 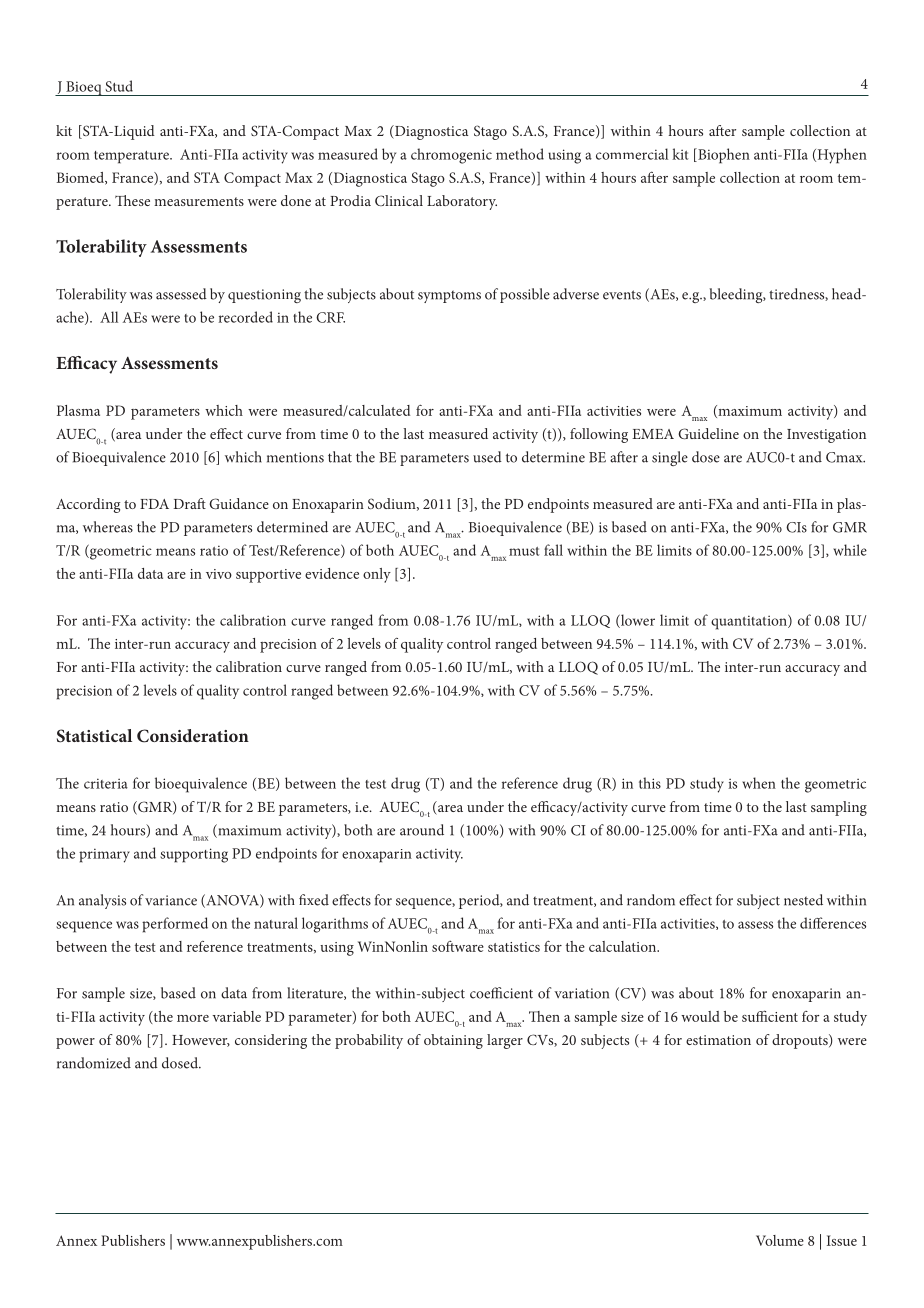 I want to click on when, so click(x=759, y=783).
